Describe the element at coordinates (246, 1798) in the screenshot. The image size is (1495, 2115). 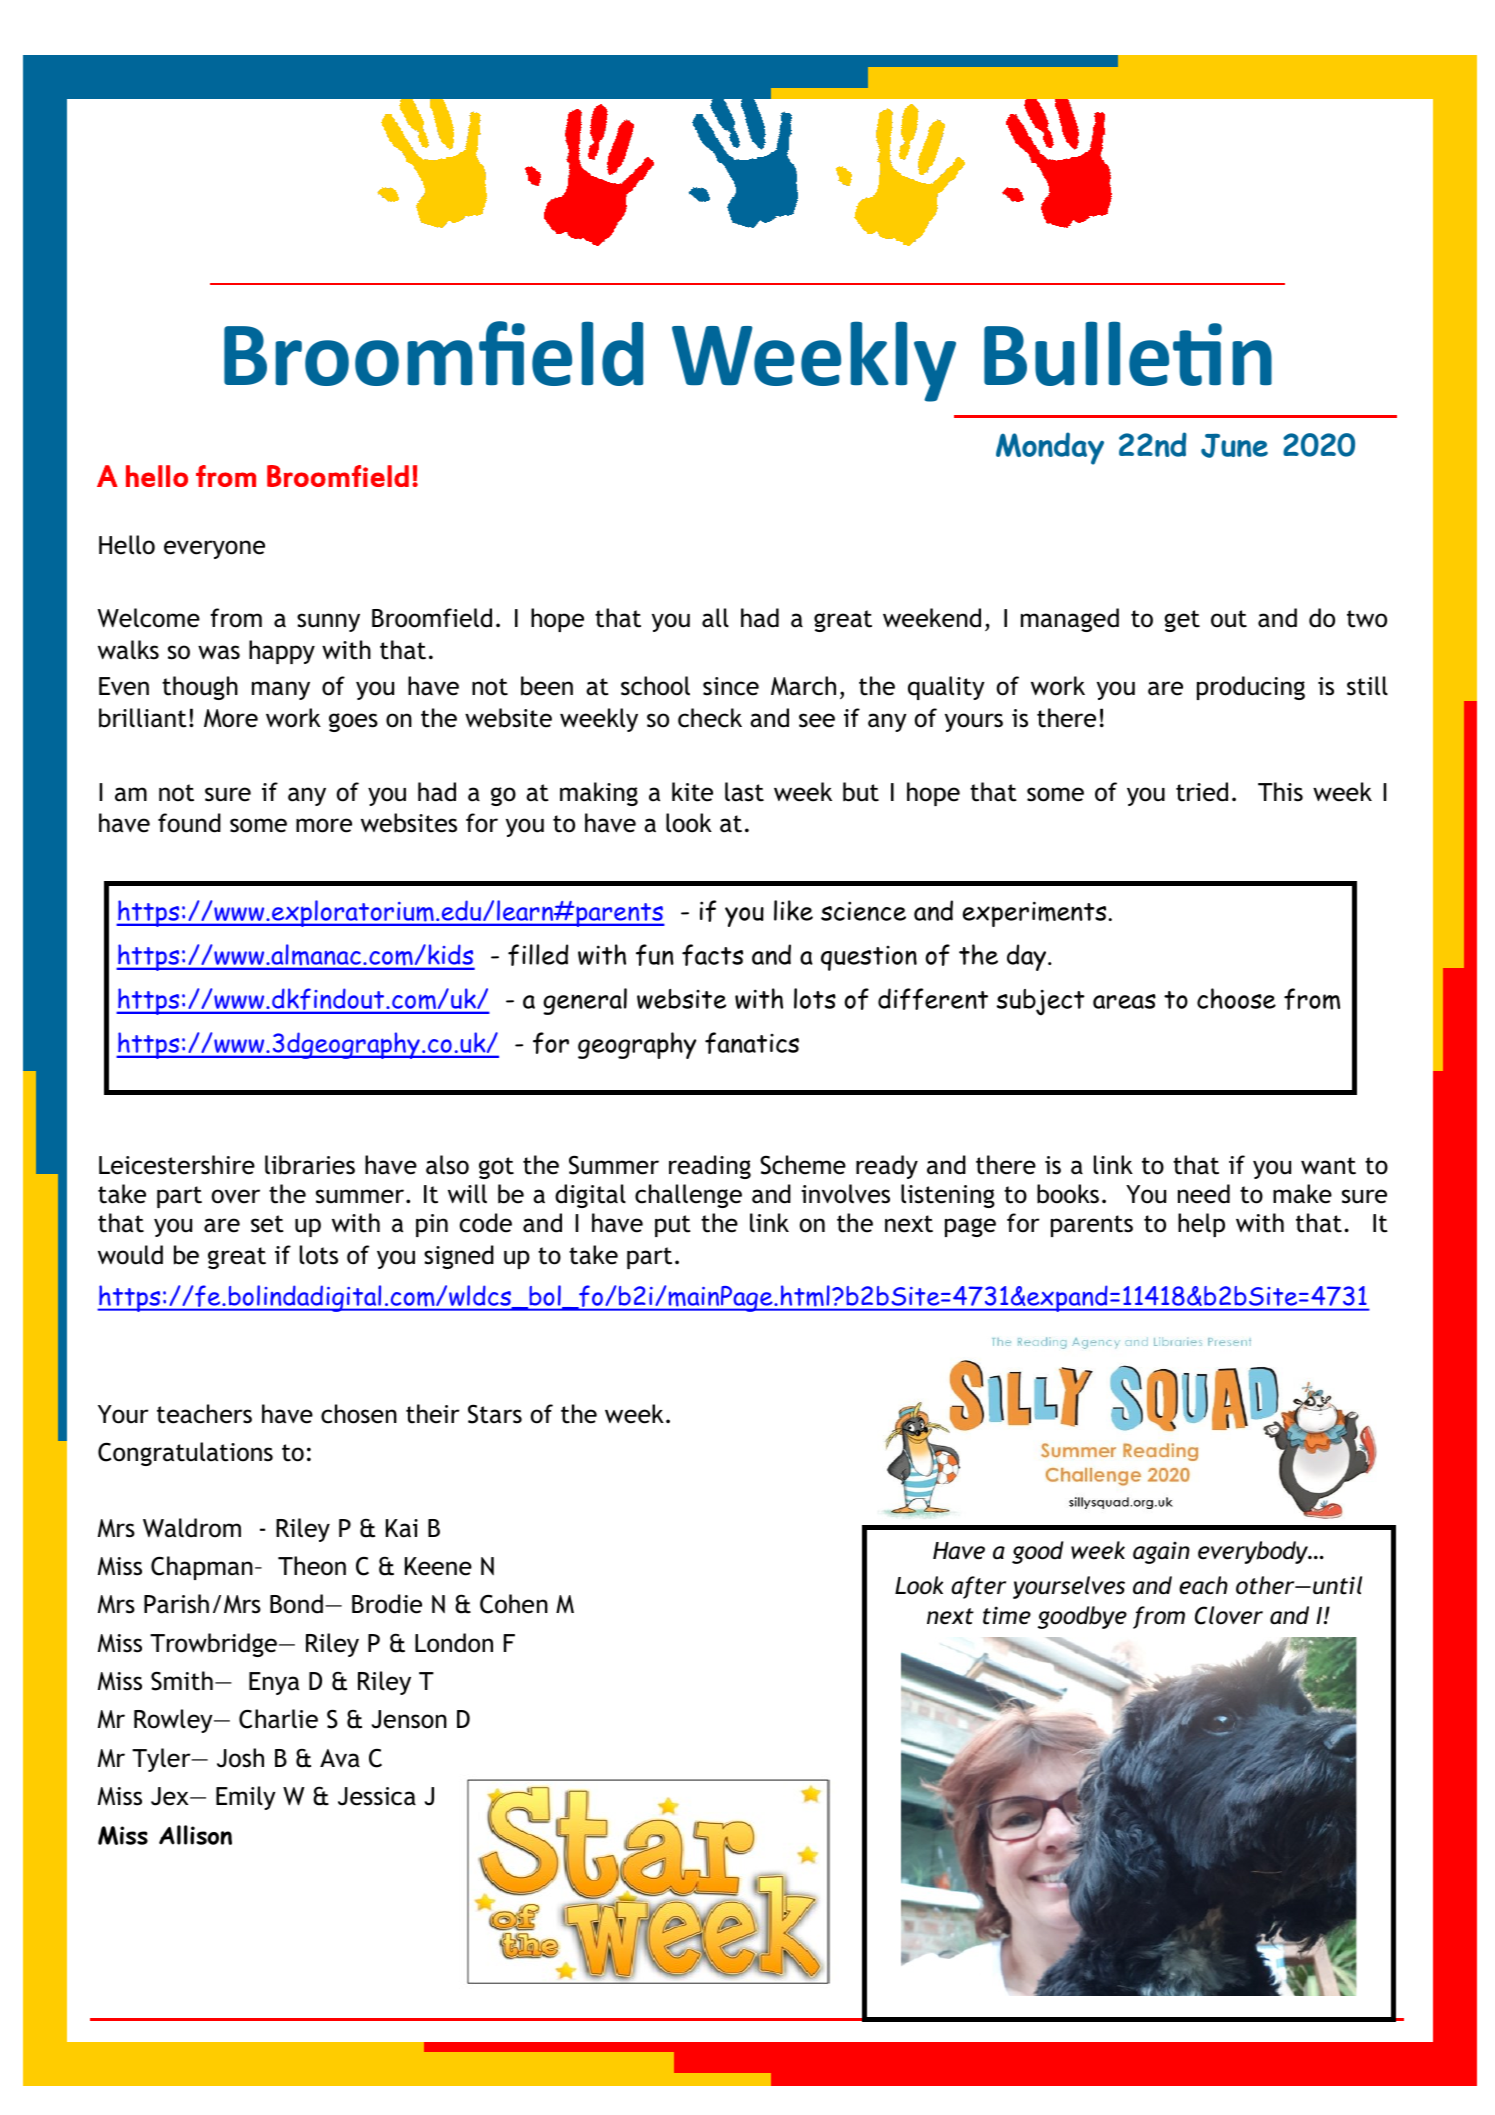
I see `Emily` at that location.
